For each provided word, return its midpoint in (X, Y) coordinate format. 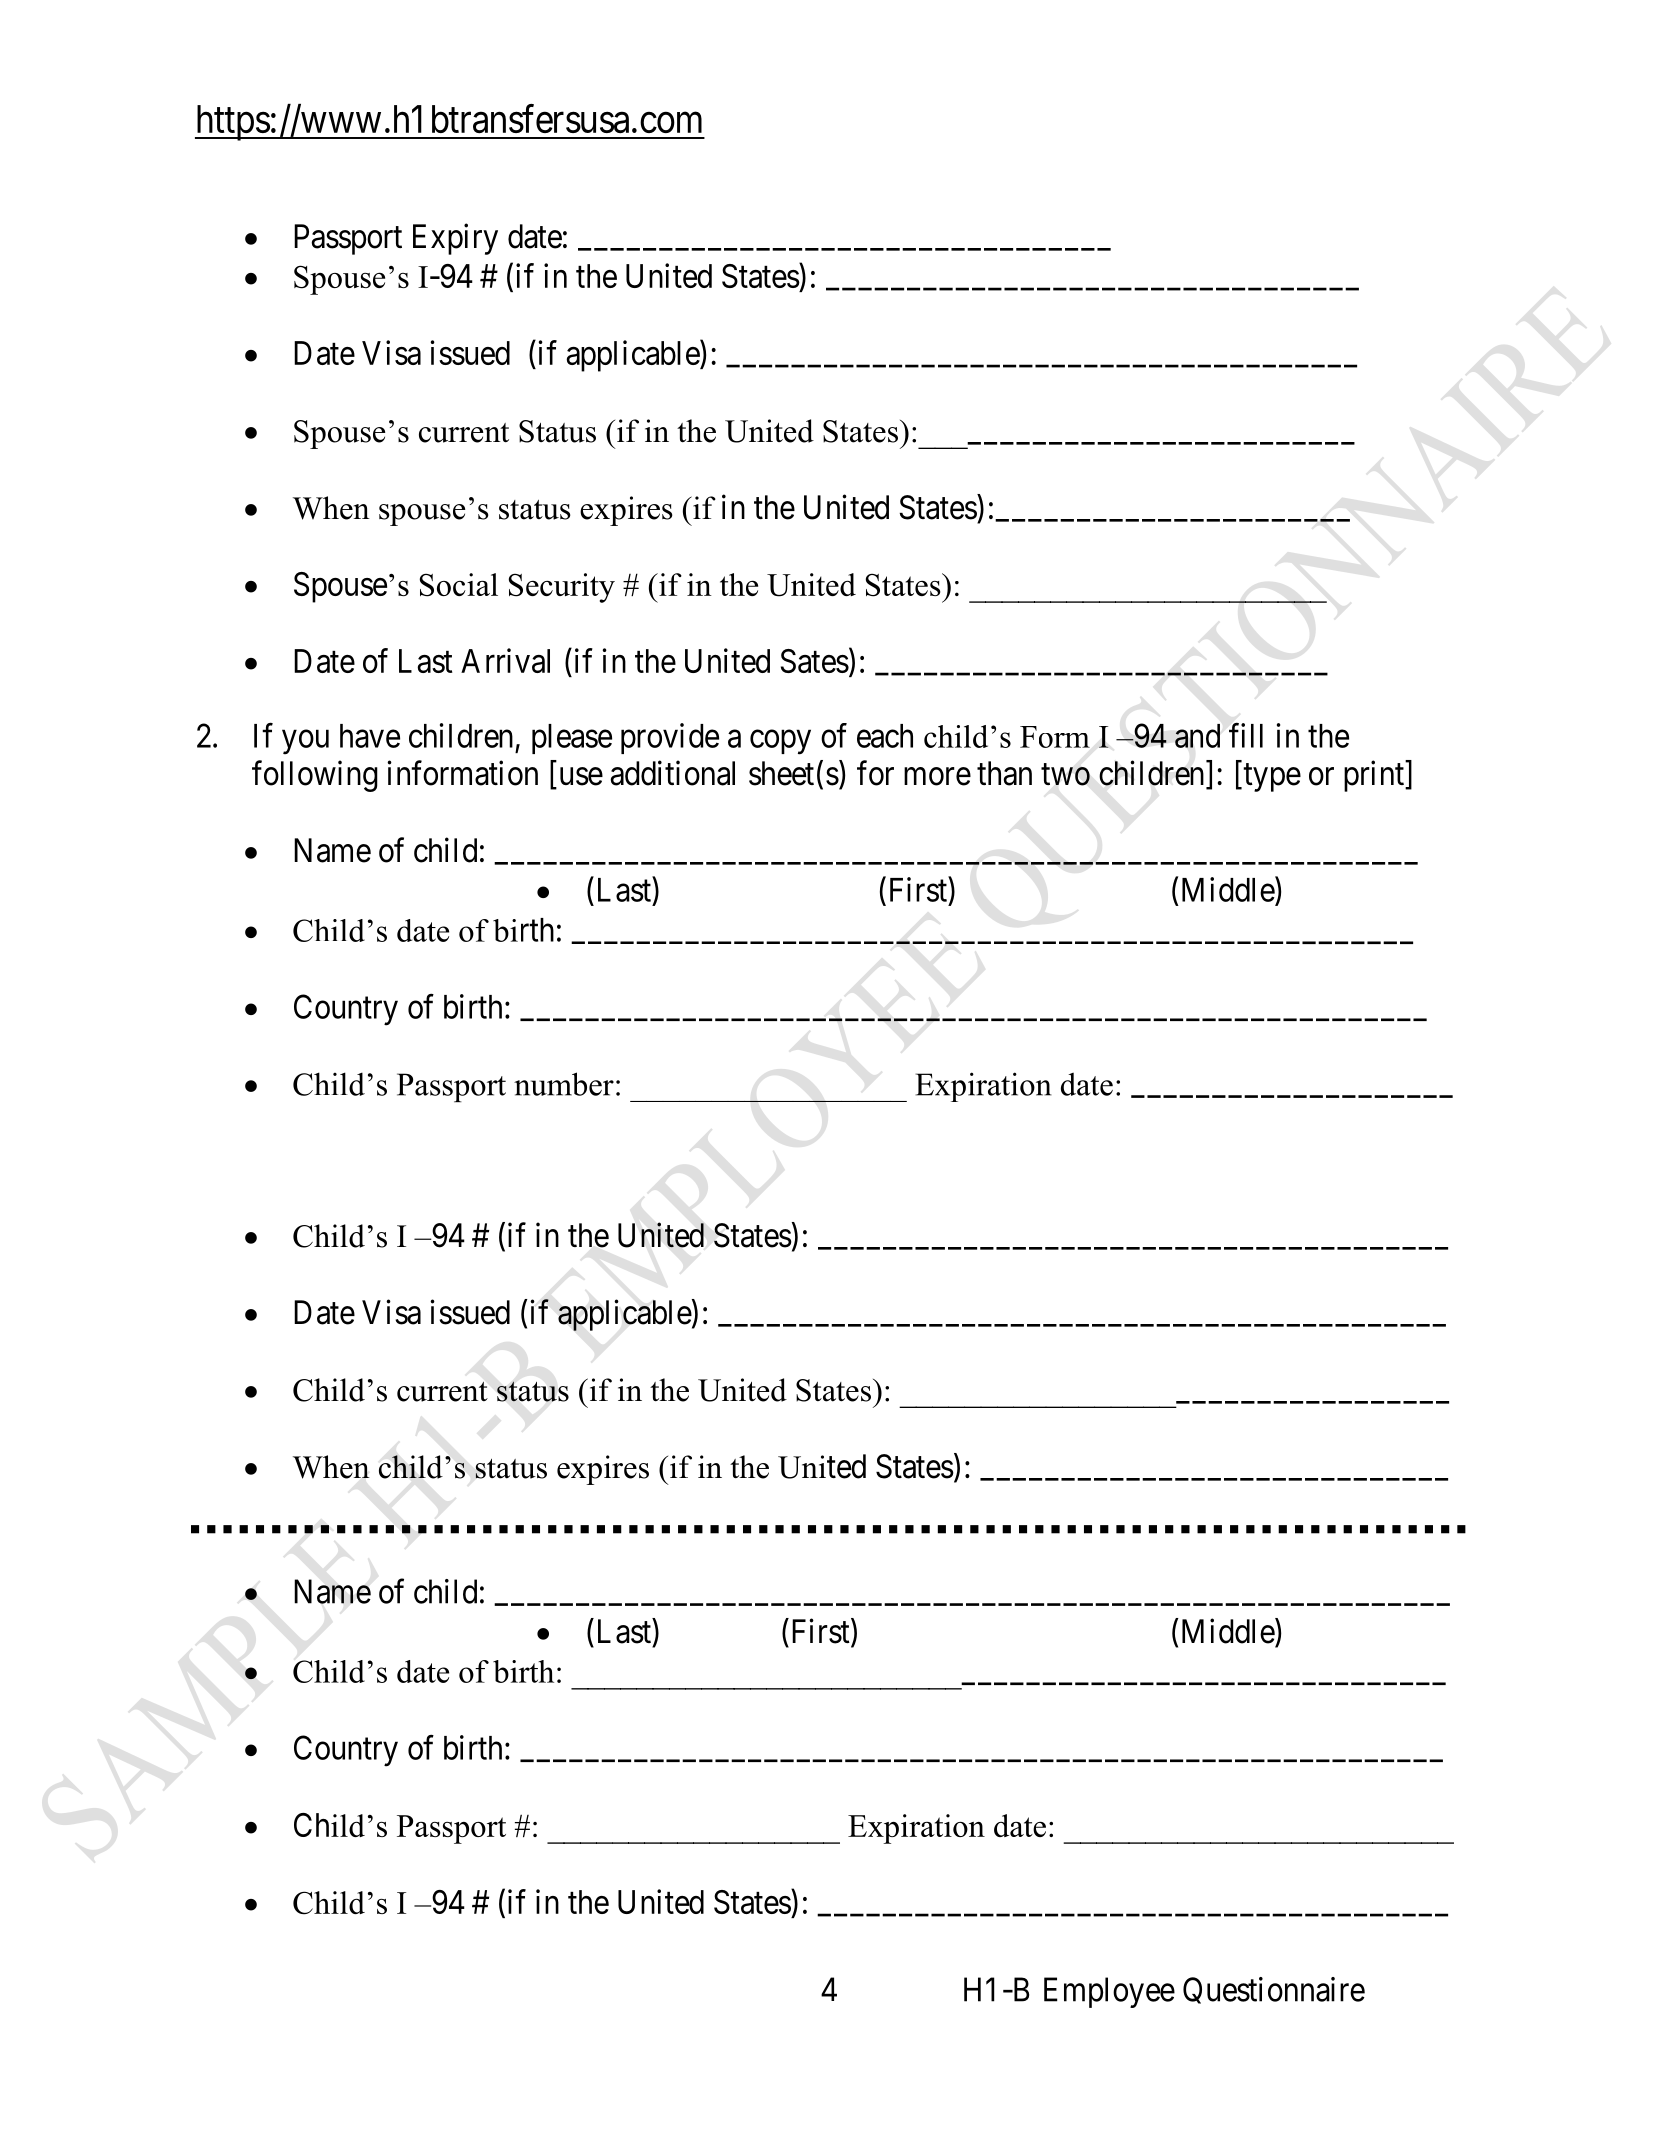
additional (673, 773)
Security (562, 588)
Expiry (455, 239)
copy (780, 742)
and (1197, 736)
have (370, 736)
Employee (1109, 1992)
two (1065, 775)
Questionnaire (1274, 1990)
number (564, 1084)
